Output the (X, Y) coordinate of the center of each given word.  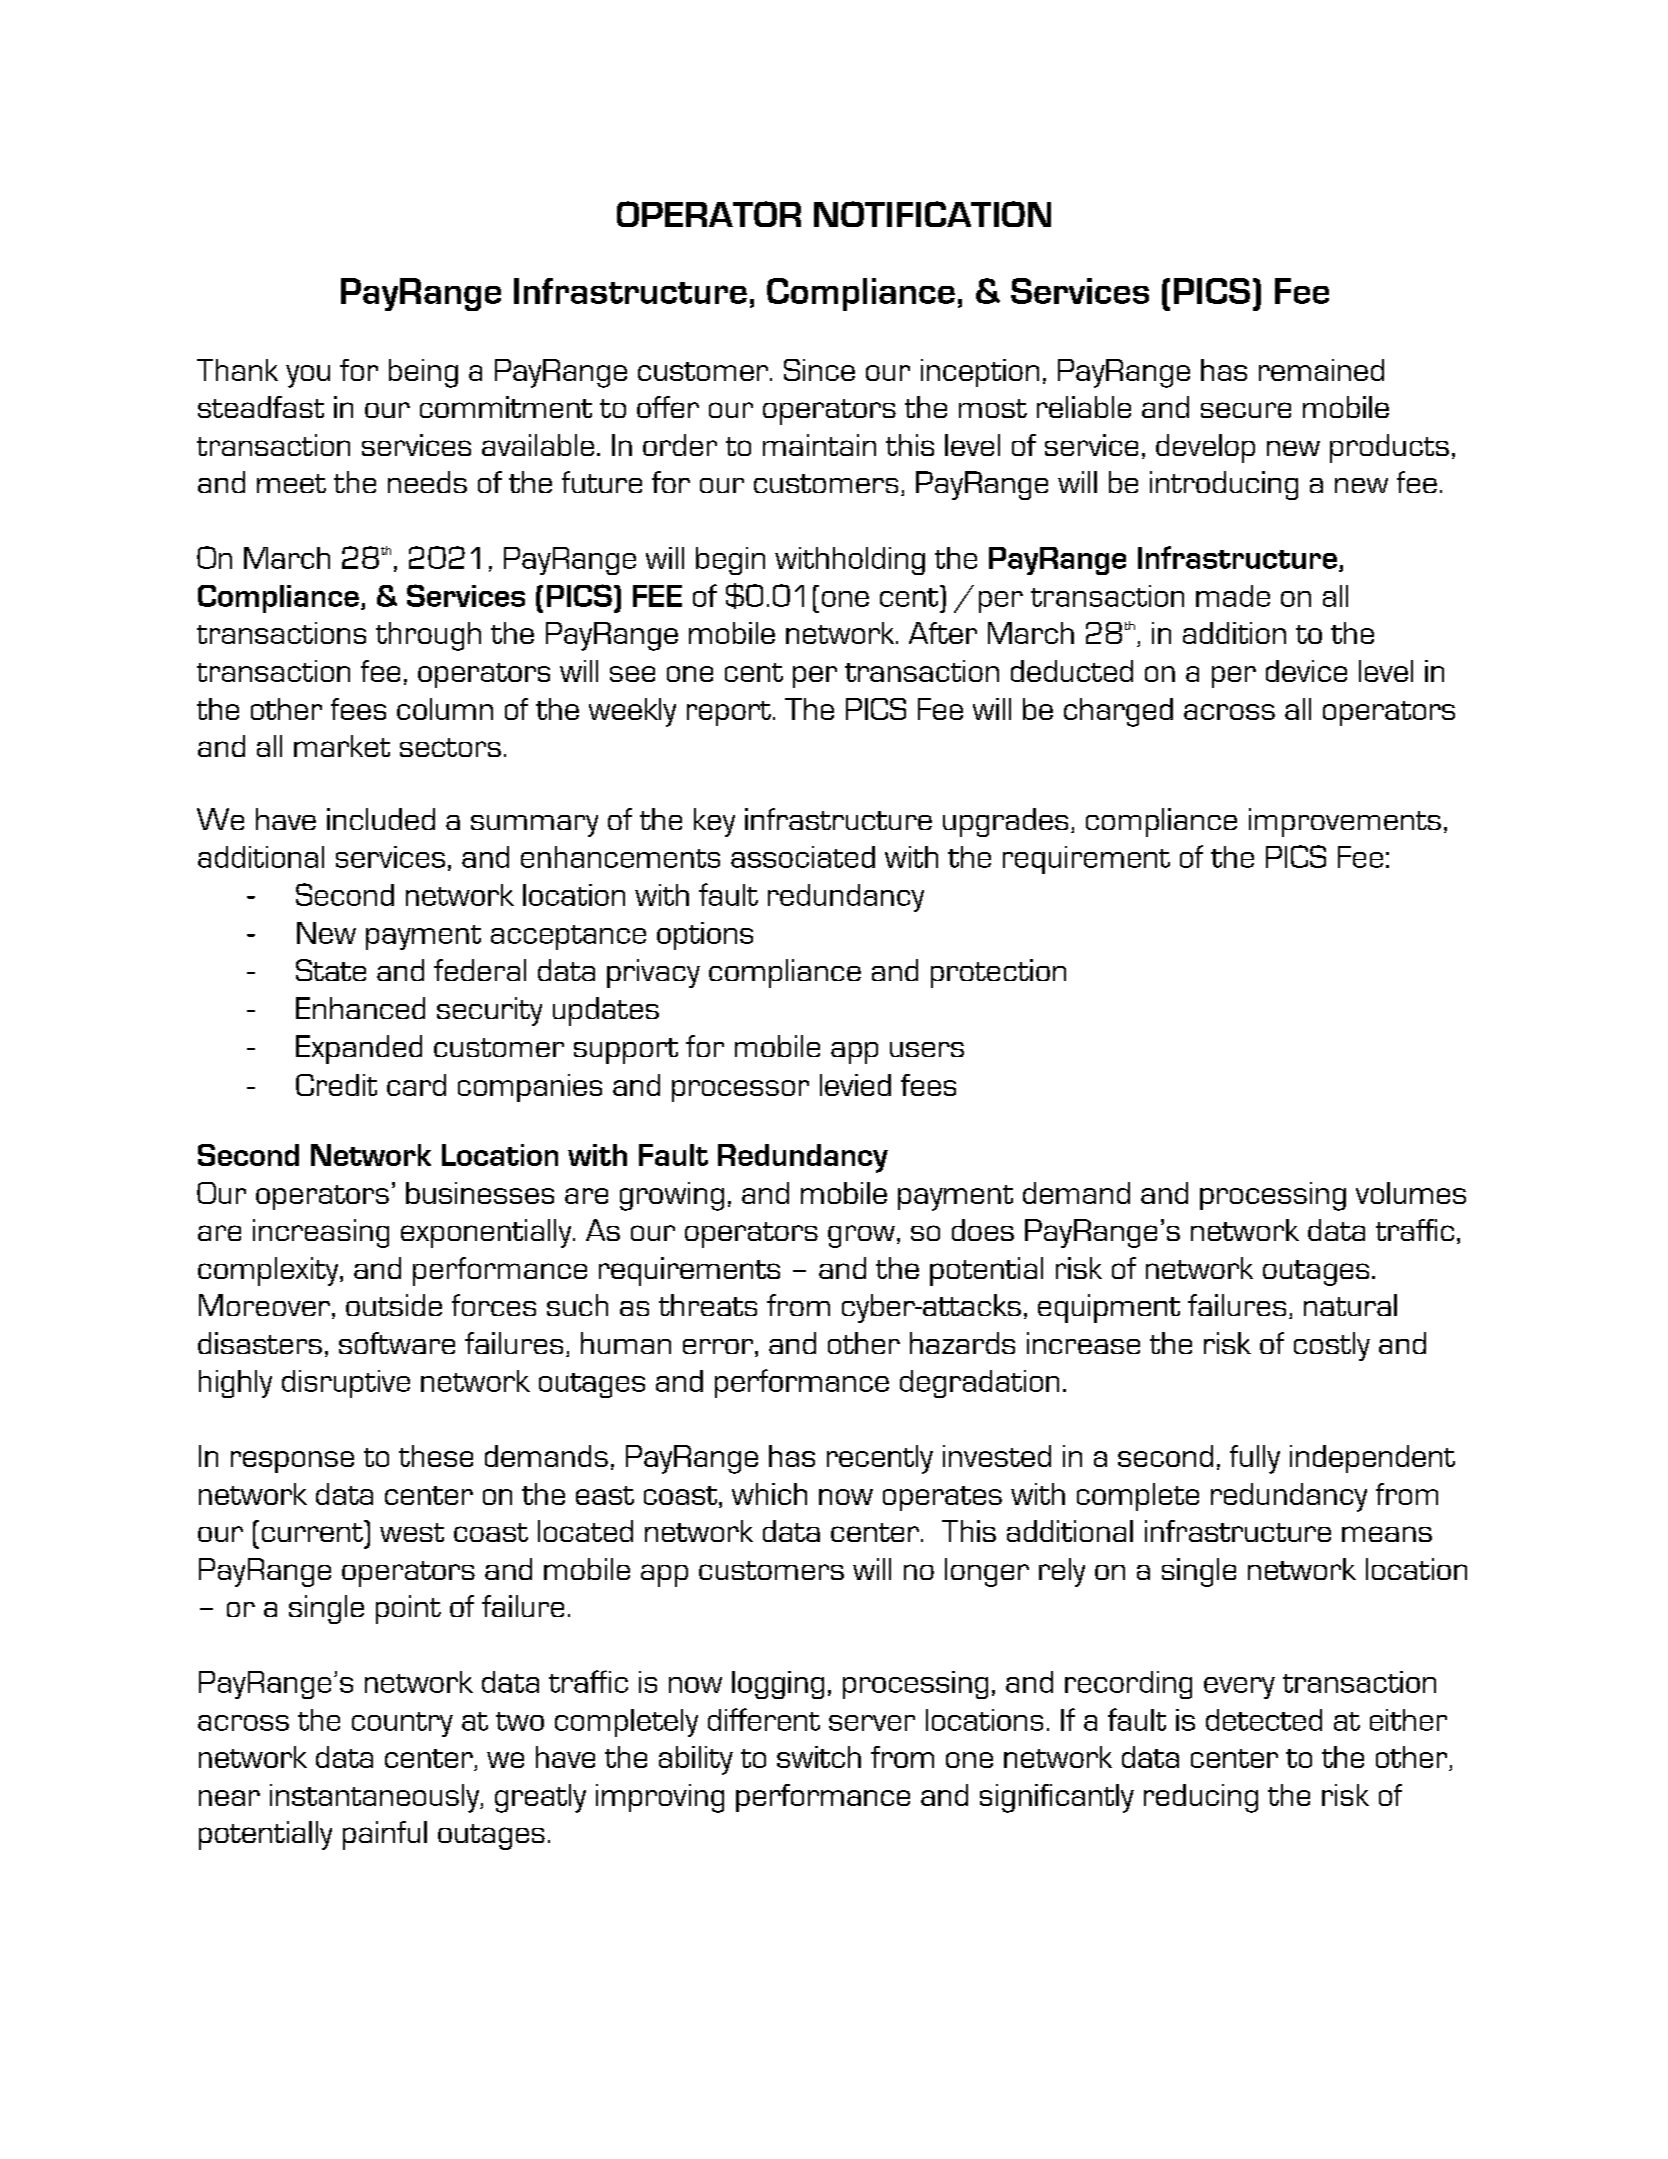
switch (819, 1757)
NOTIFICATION (932, 214)
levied (855, 1085)
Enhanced (360, 1008)
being (423, 373)
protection (998, 973)
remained (1321, 370)
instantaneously (375, 1798)
